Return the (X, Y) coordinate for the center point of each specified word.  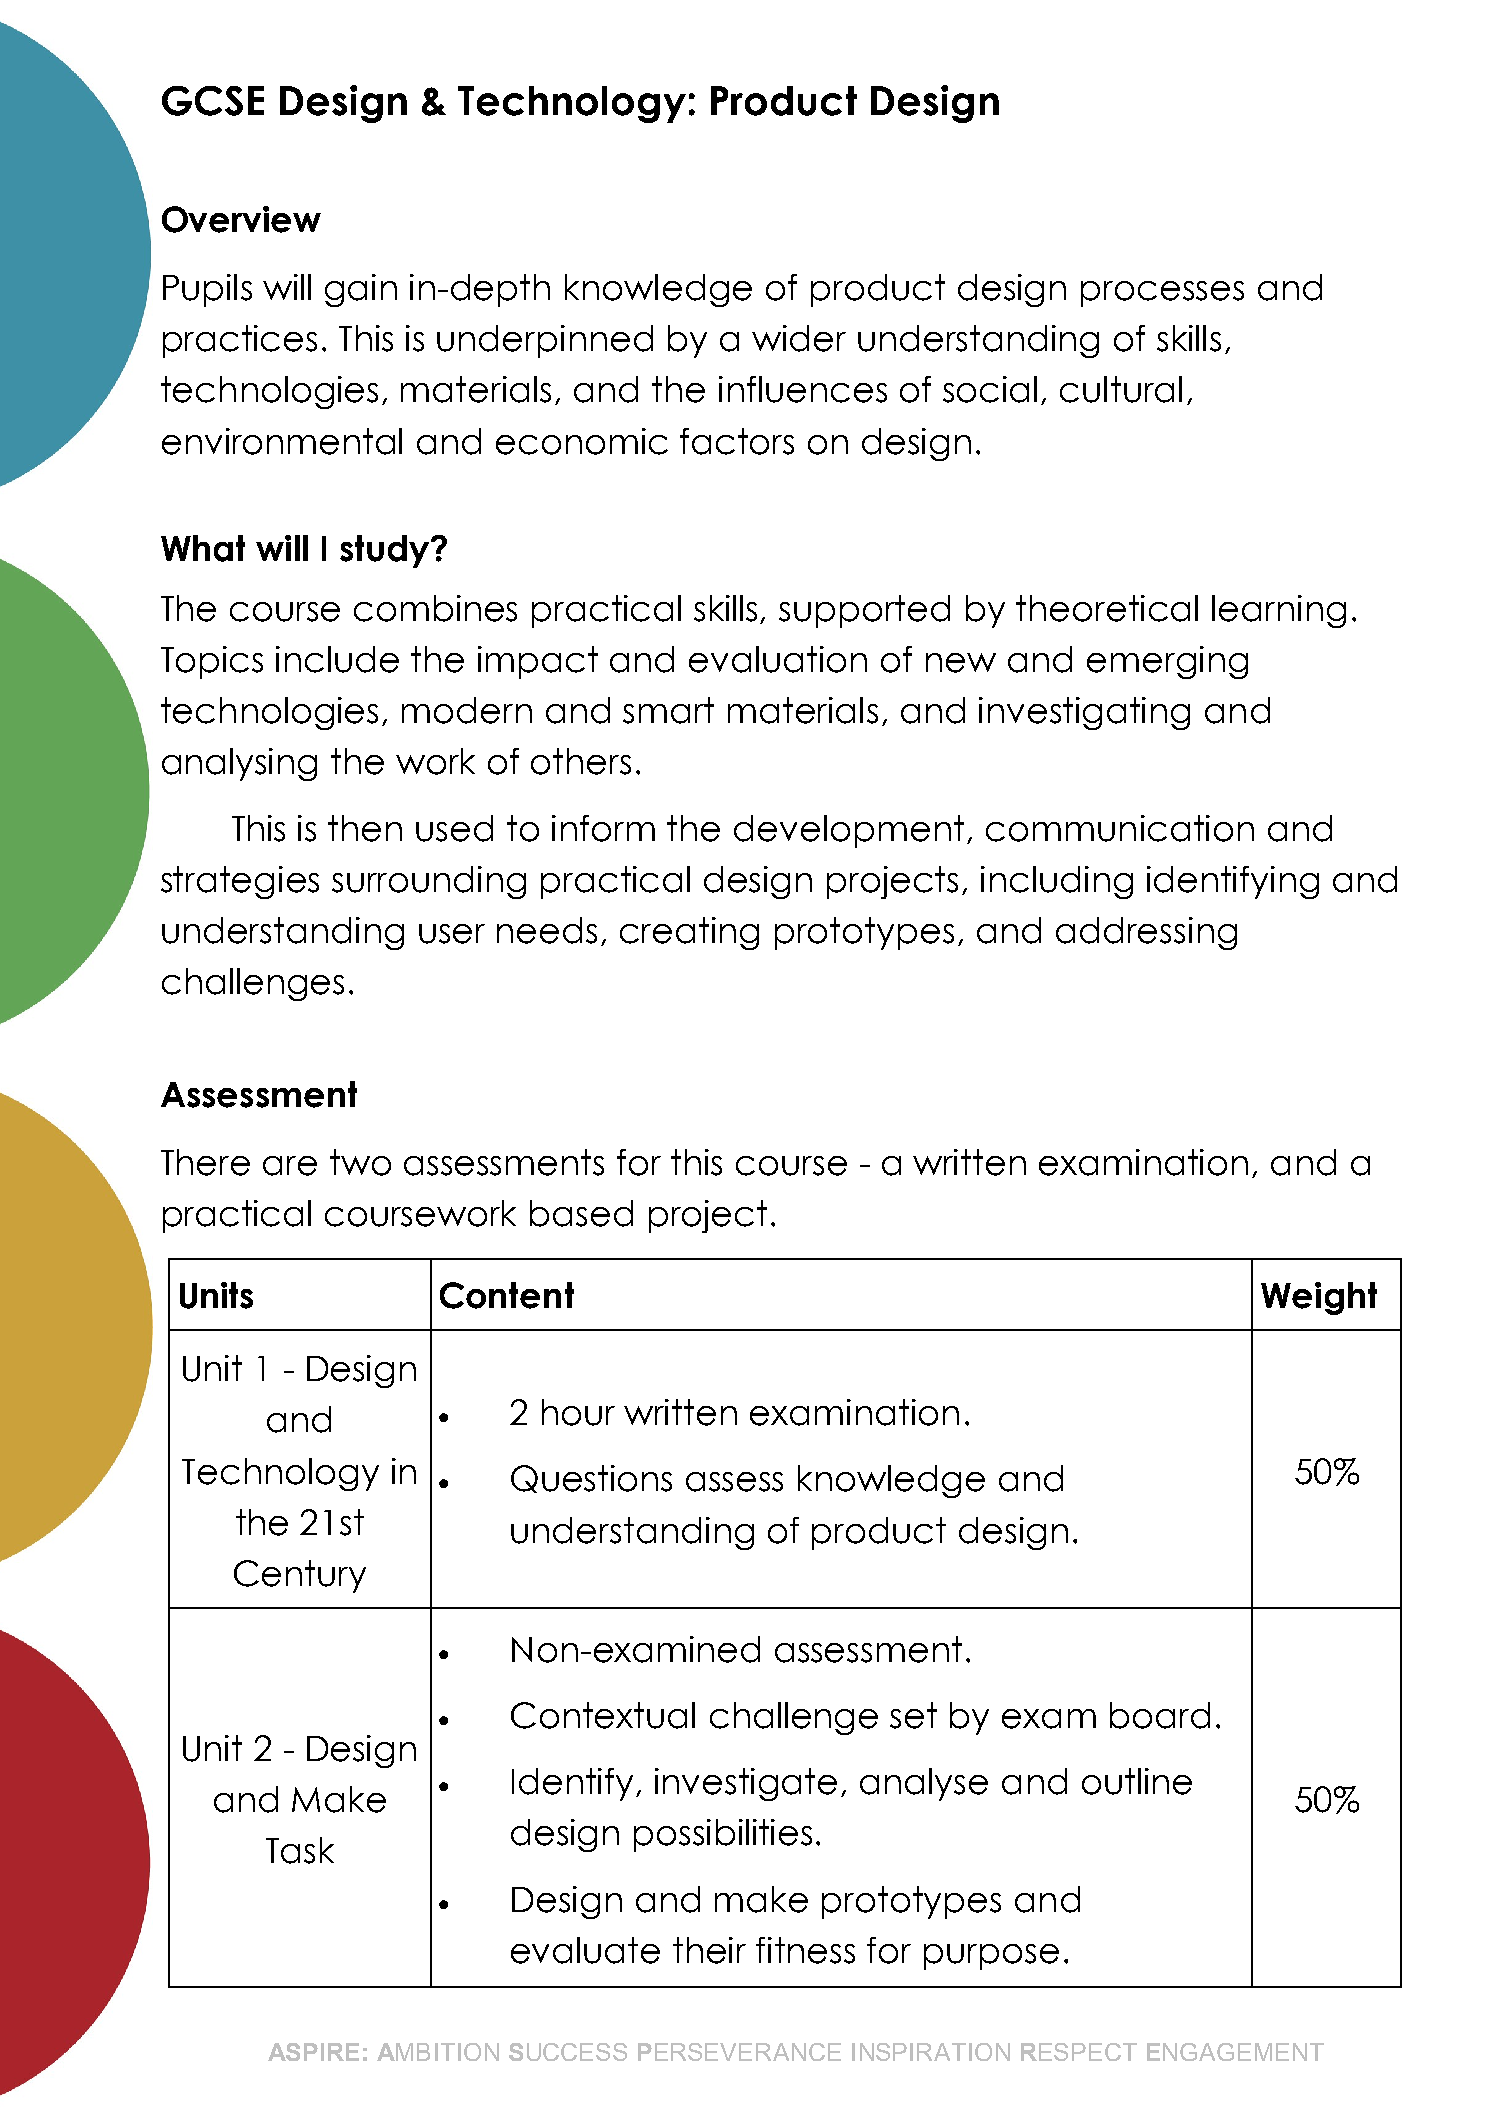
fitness (805, 1950)
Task (300, 1850)
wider (799, 338)
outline (1137, 1781)
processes (1162, 294)
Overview (241, 219)
